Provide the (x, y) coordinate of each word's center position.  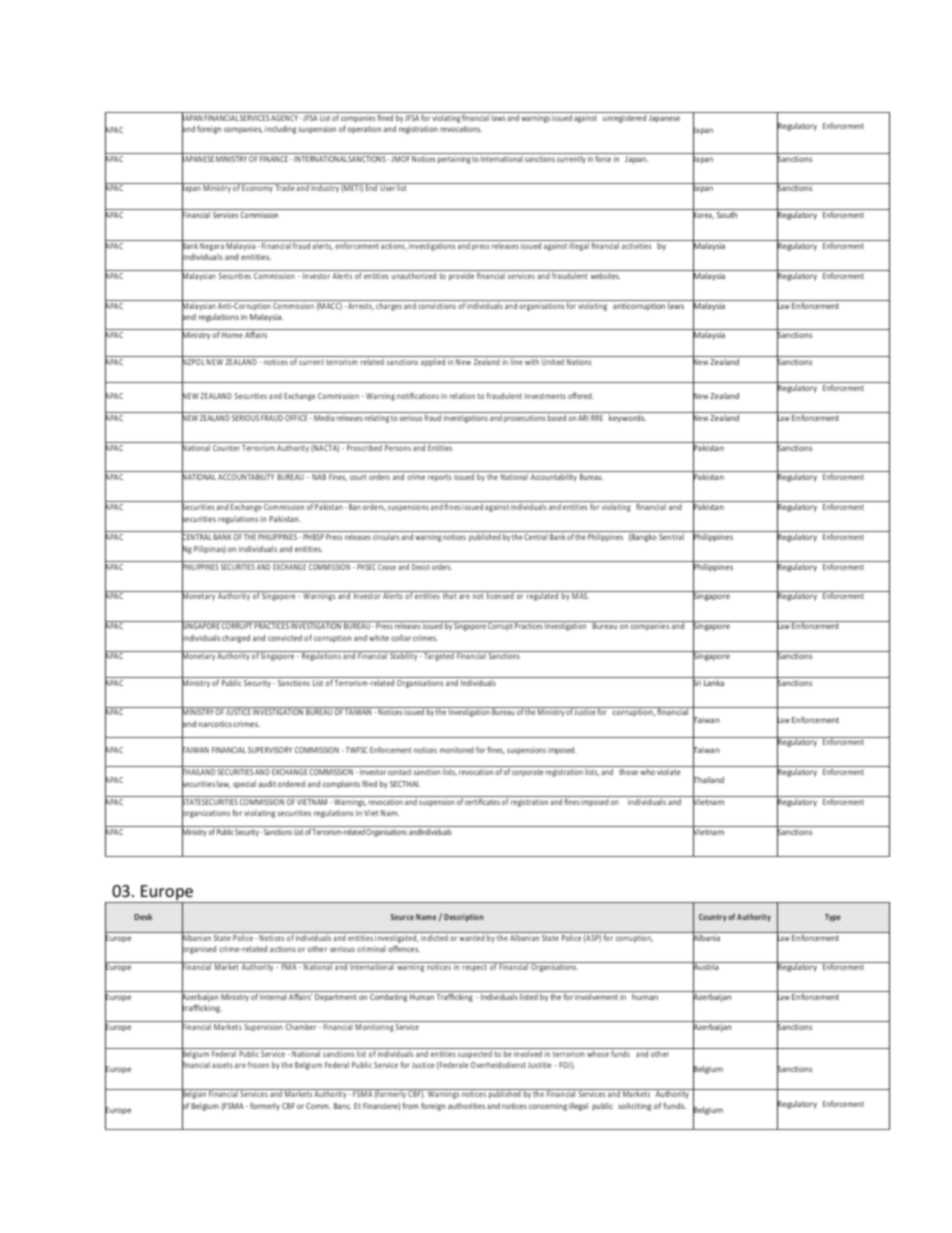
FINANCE (275, 159)
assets (222, 1065)
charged (236, 638)
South (727, 215)
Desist (421, 567)
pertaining (454, 160)
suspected (475, 1053)
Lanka (714, 683)
